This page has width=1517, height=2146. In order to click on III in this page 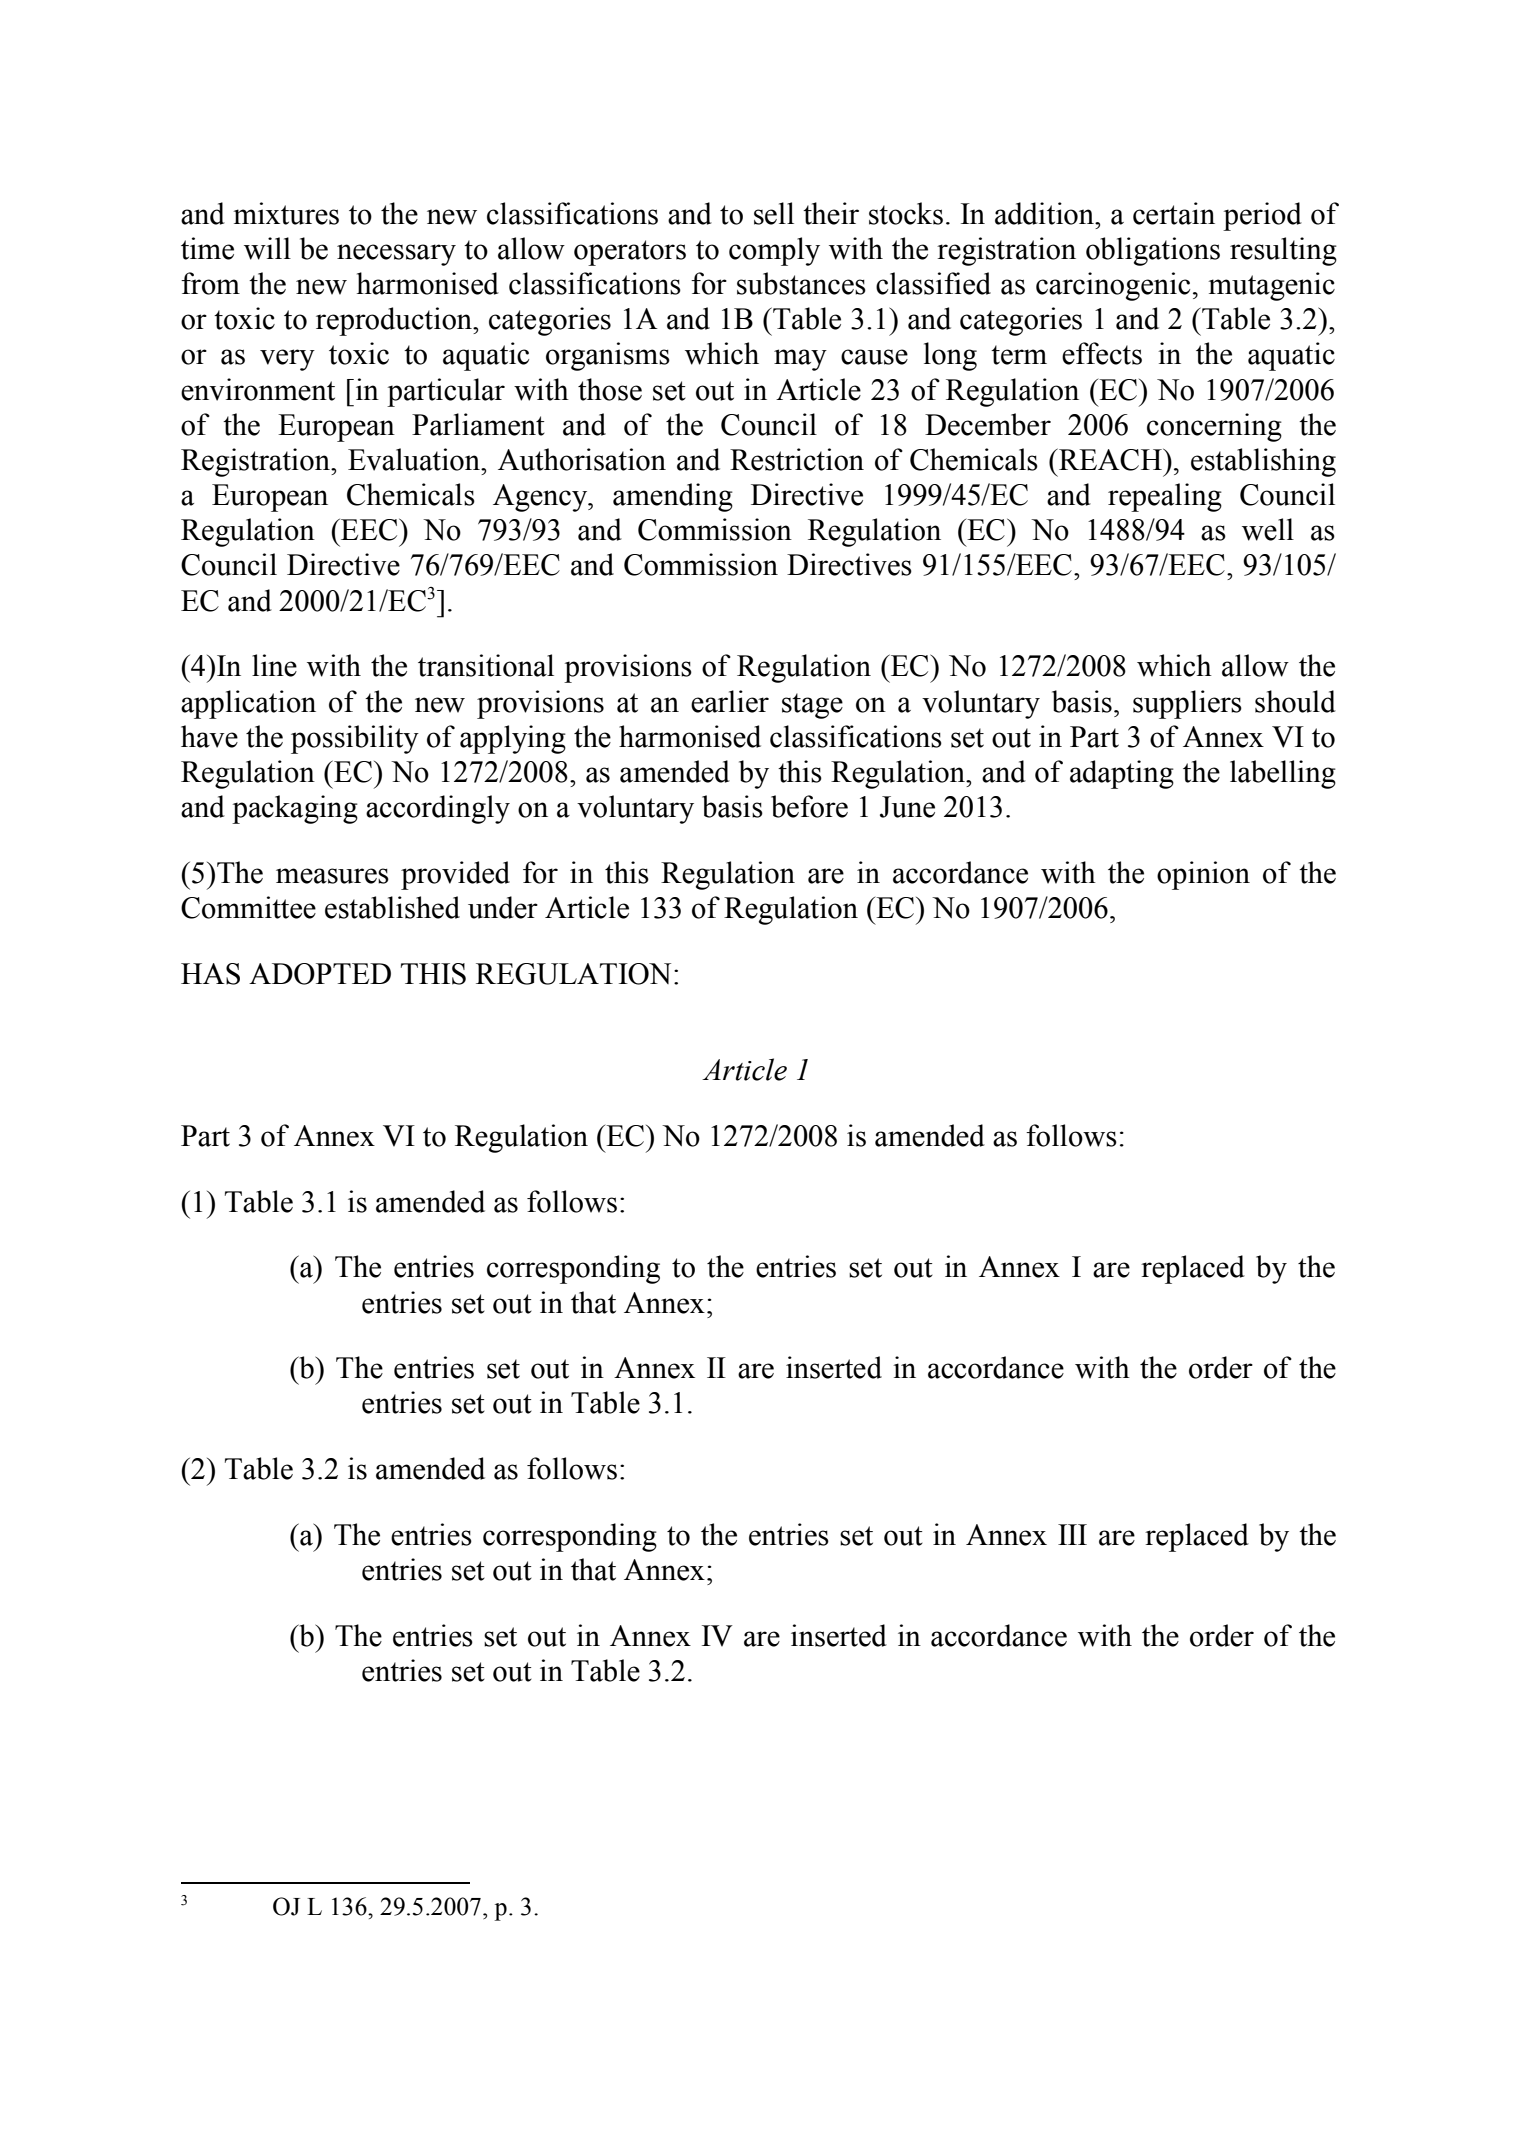, I will do `click(1072, 1534)`.
